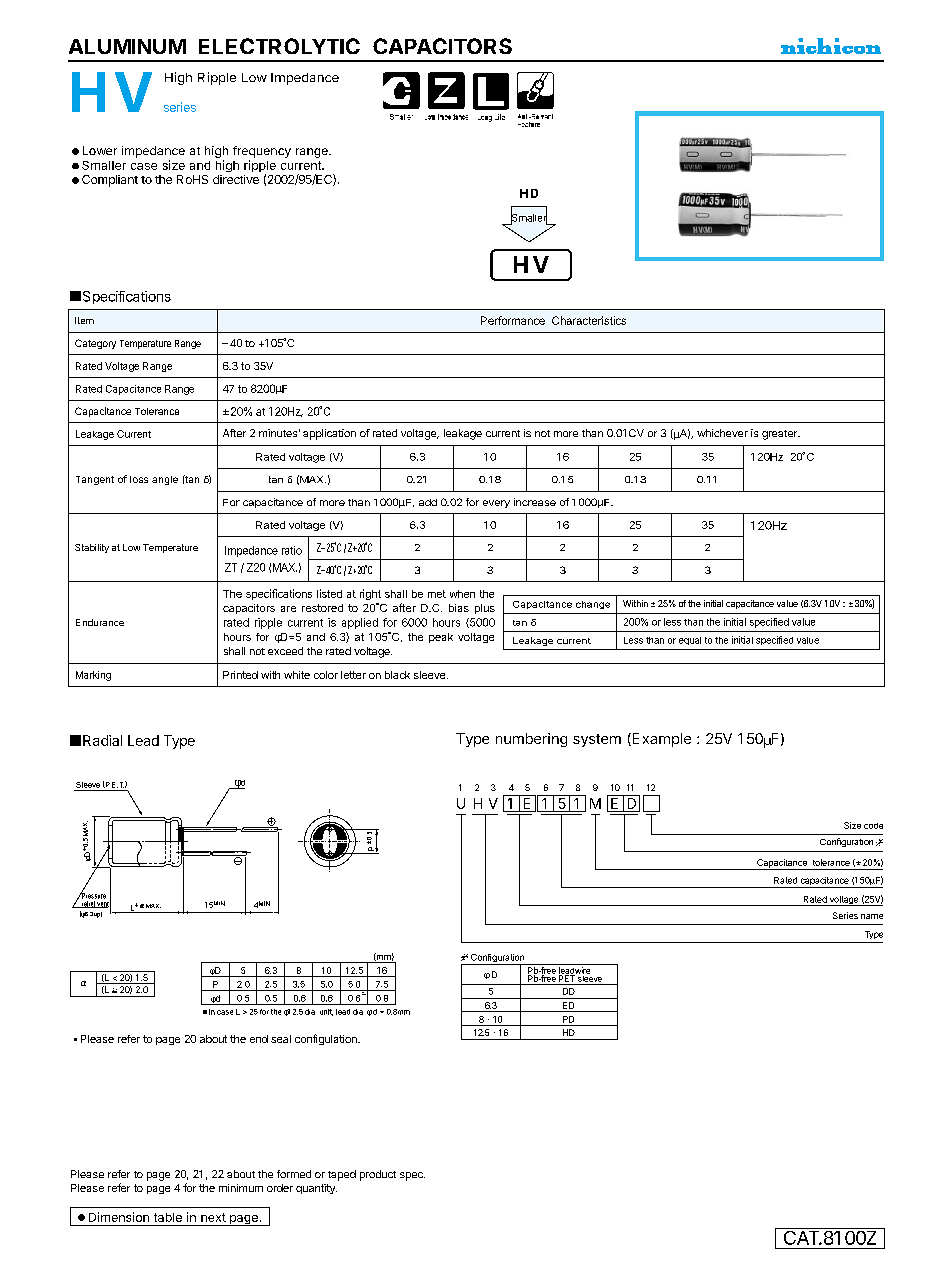 The image size is (952, 1270). Describe the element at coordinates (378, 1175) in the page. I see `product` at that location.
